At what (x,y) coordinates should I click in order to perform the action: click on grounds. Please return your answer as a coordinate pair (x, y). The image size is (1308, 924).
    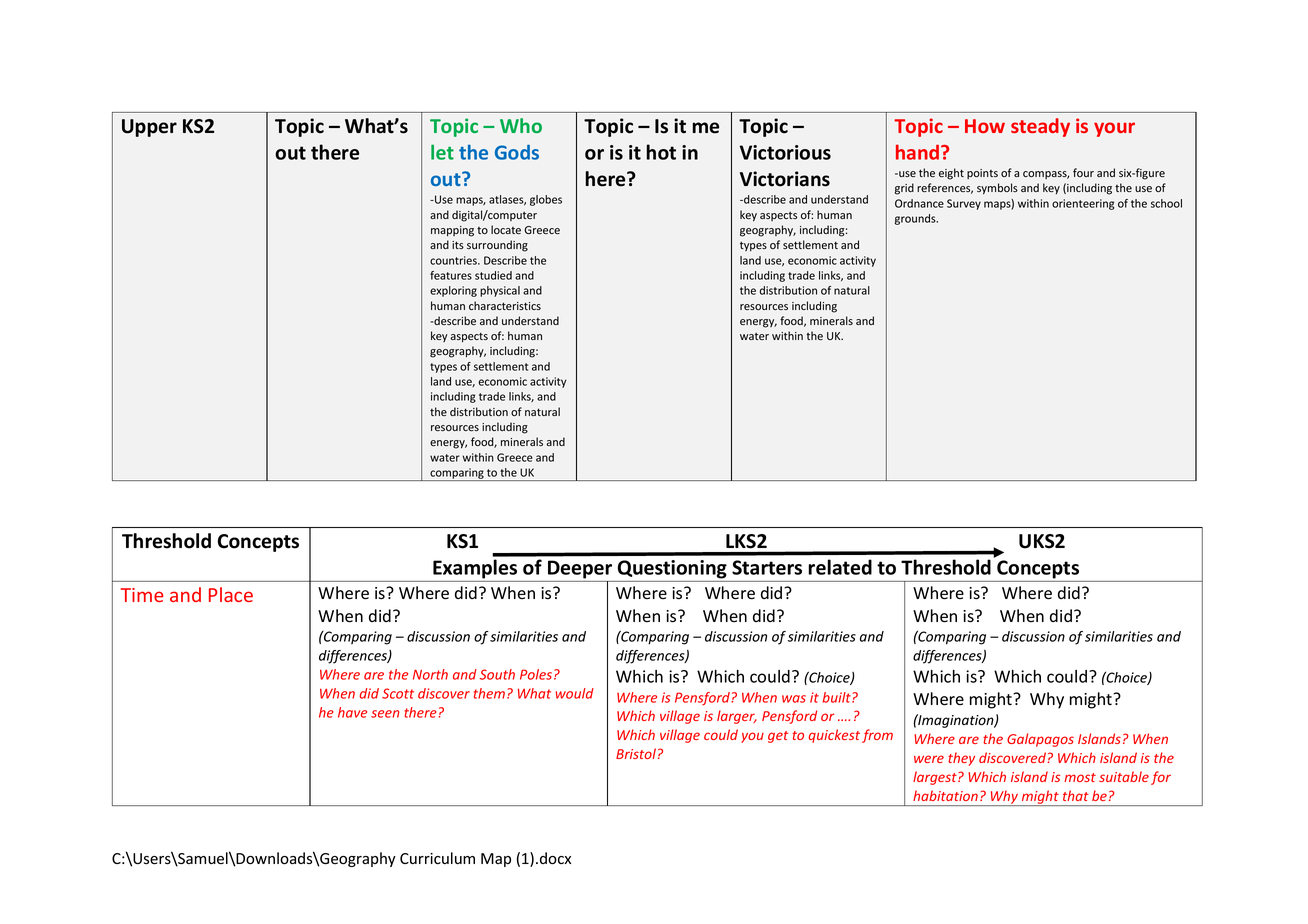
    Looking at the image, I should click on (916, 219).
